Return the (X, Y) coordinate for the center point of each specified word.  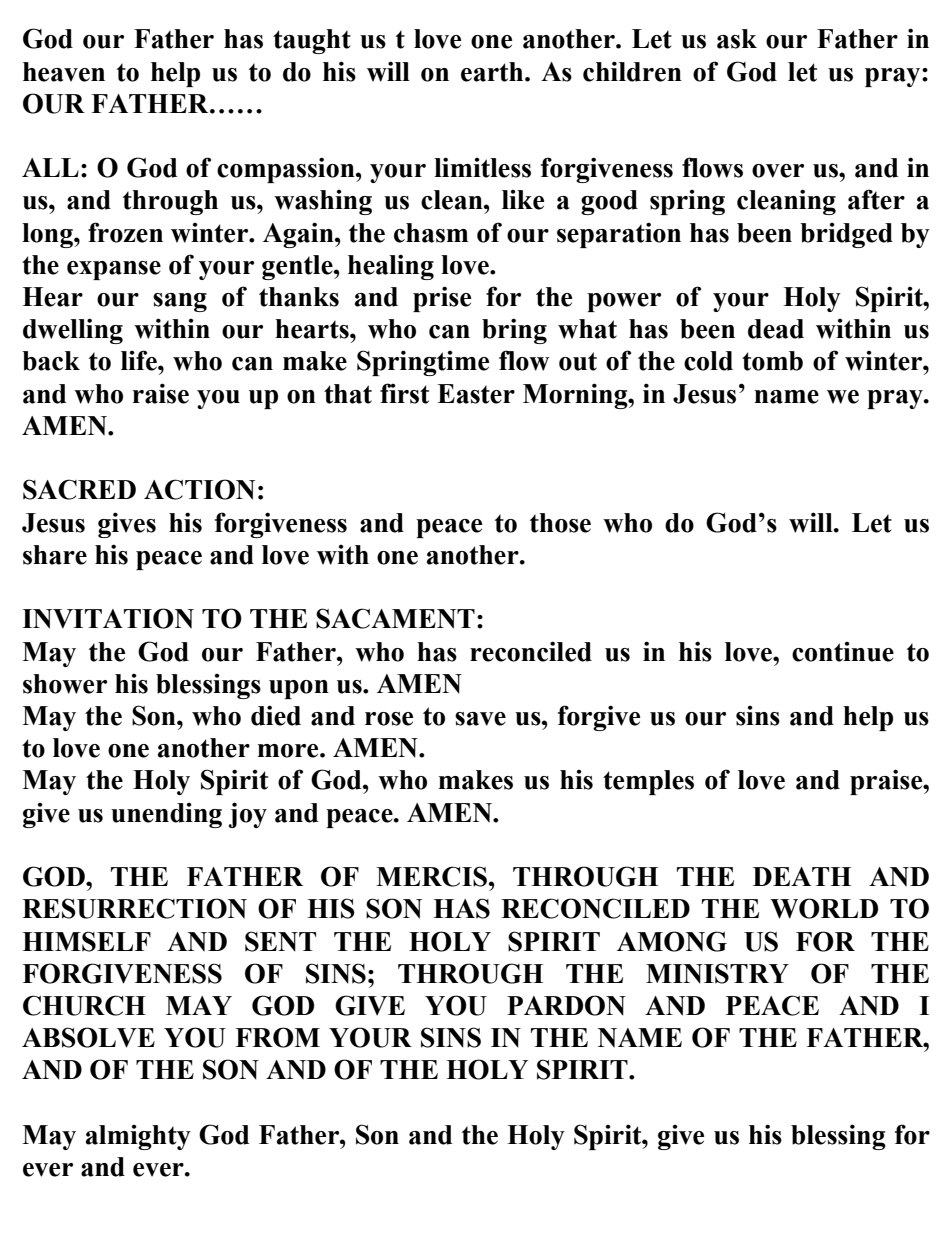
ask (737, 39)
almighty (138, 1137)
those (560, 523)
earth (493, 72)
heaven (64, 72)
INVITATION (108, 618)
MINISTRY (717, 973)
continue (843, 652)
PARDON (566, 1005)
